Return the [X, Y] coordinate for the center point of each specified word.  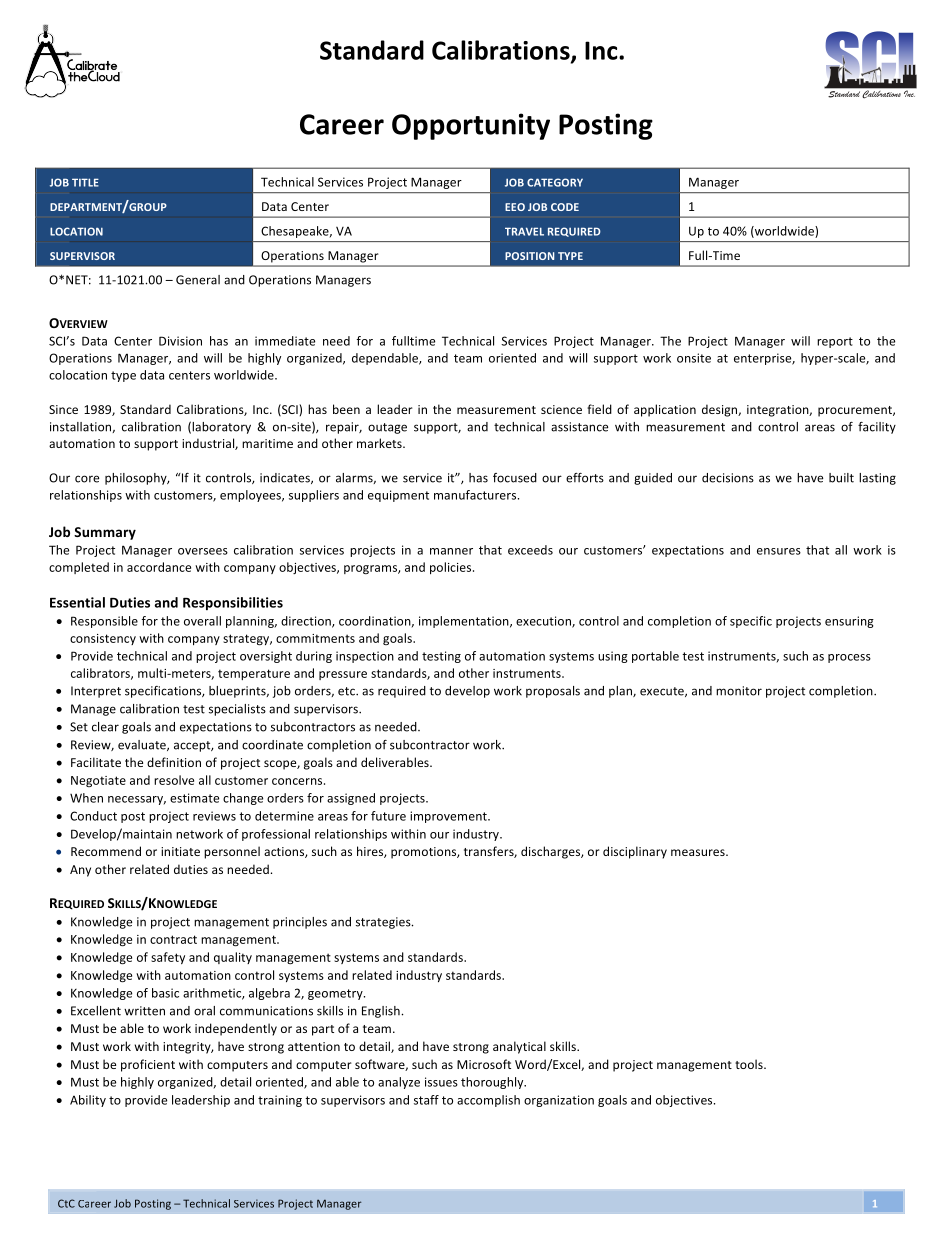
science [561, 409]
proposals [553, 692]
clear [105, 727]
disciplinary [635, 852]
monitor [739, 691]
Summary [105, 533]
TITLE [85, 182]
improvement [449, 817]
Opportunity [471, 126]
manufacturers [476, 495]
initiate [180, 851]
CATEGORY [555, 182]
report [835, 342]
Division [180, 341]
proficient [148, 1065]
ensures [779, 551]
